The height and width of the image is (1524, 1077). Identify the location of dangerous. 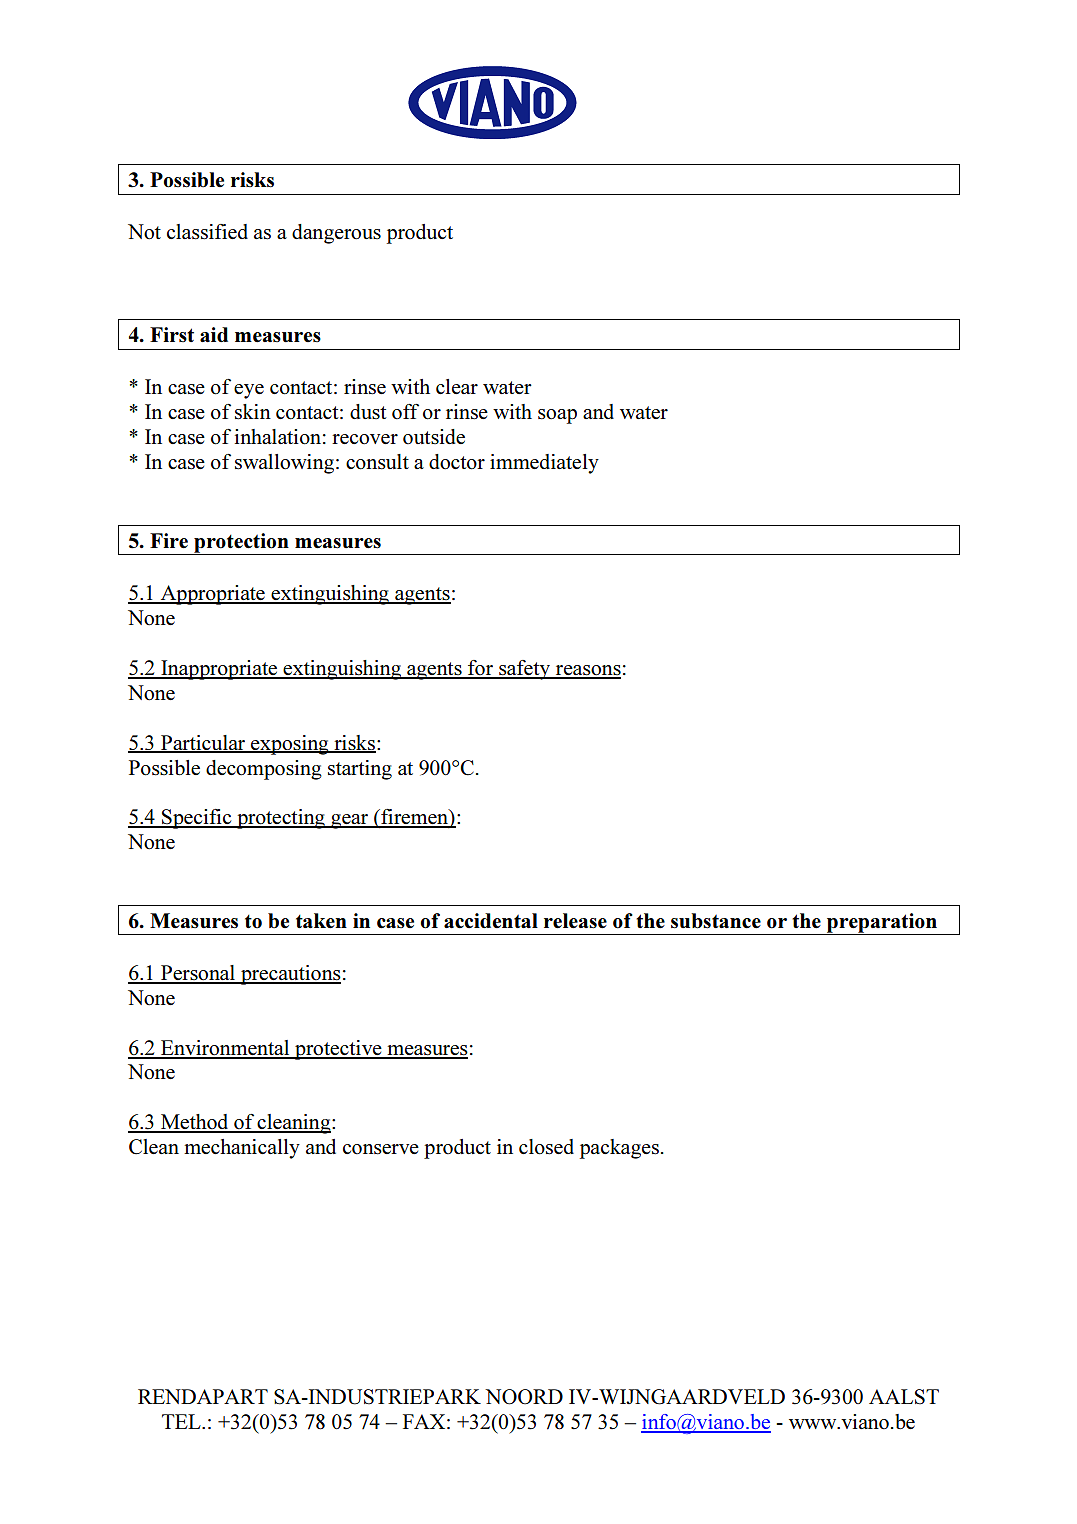
(336, 234).
